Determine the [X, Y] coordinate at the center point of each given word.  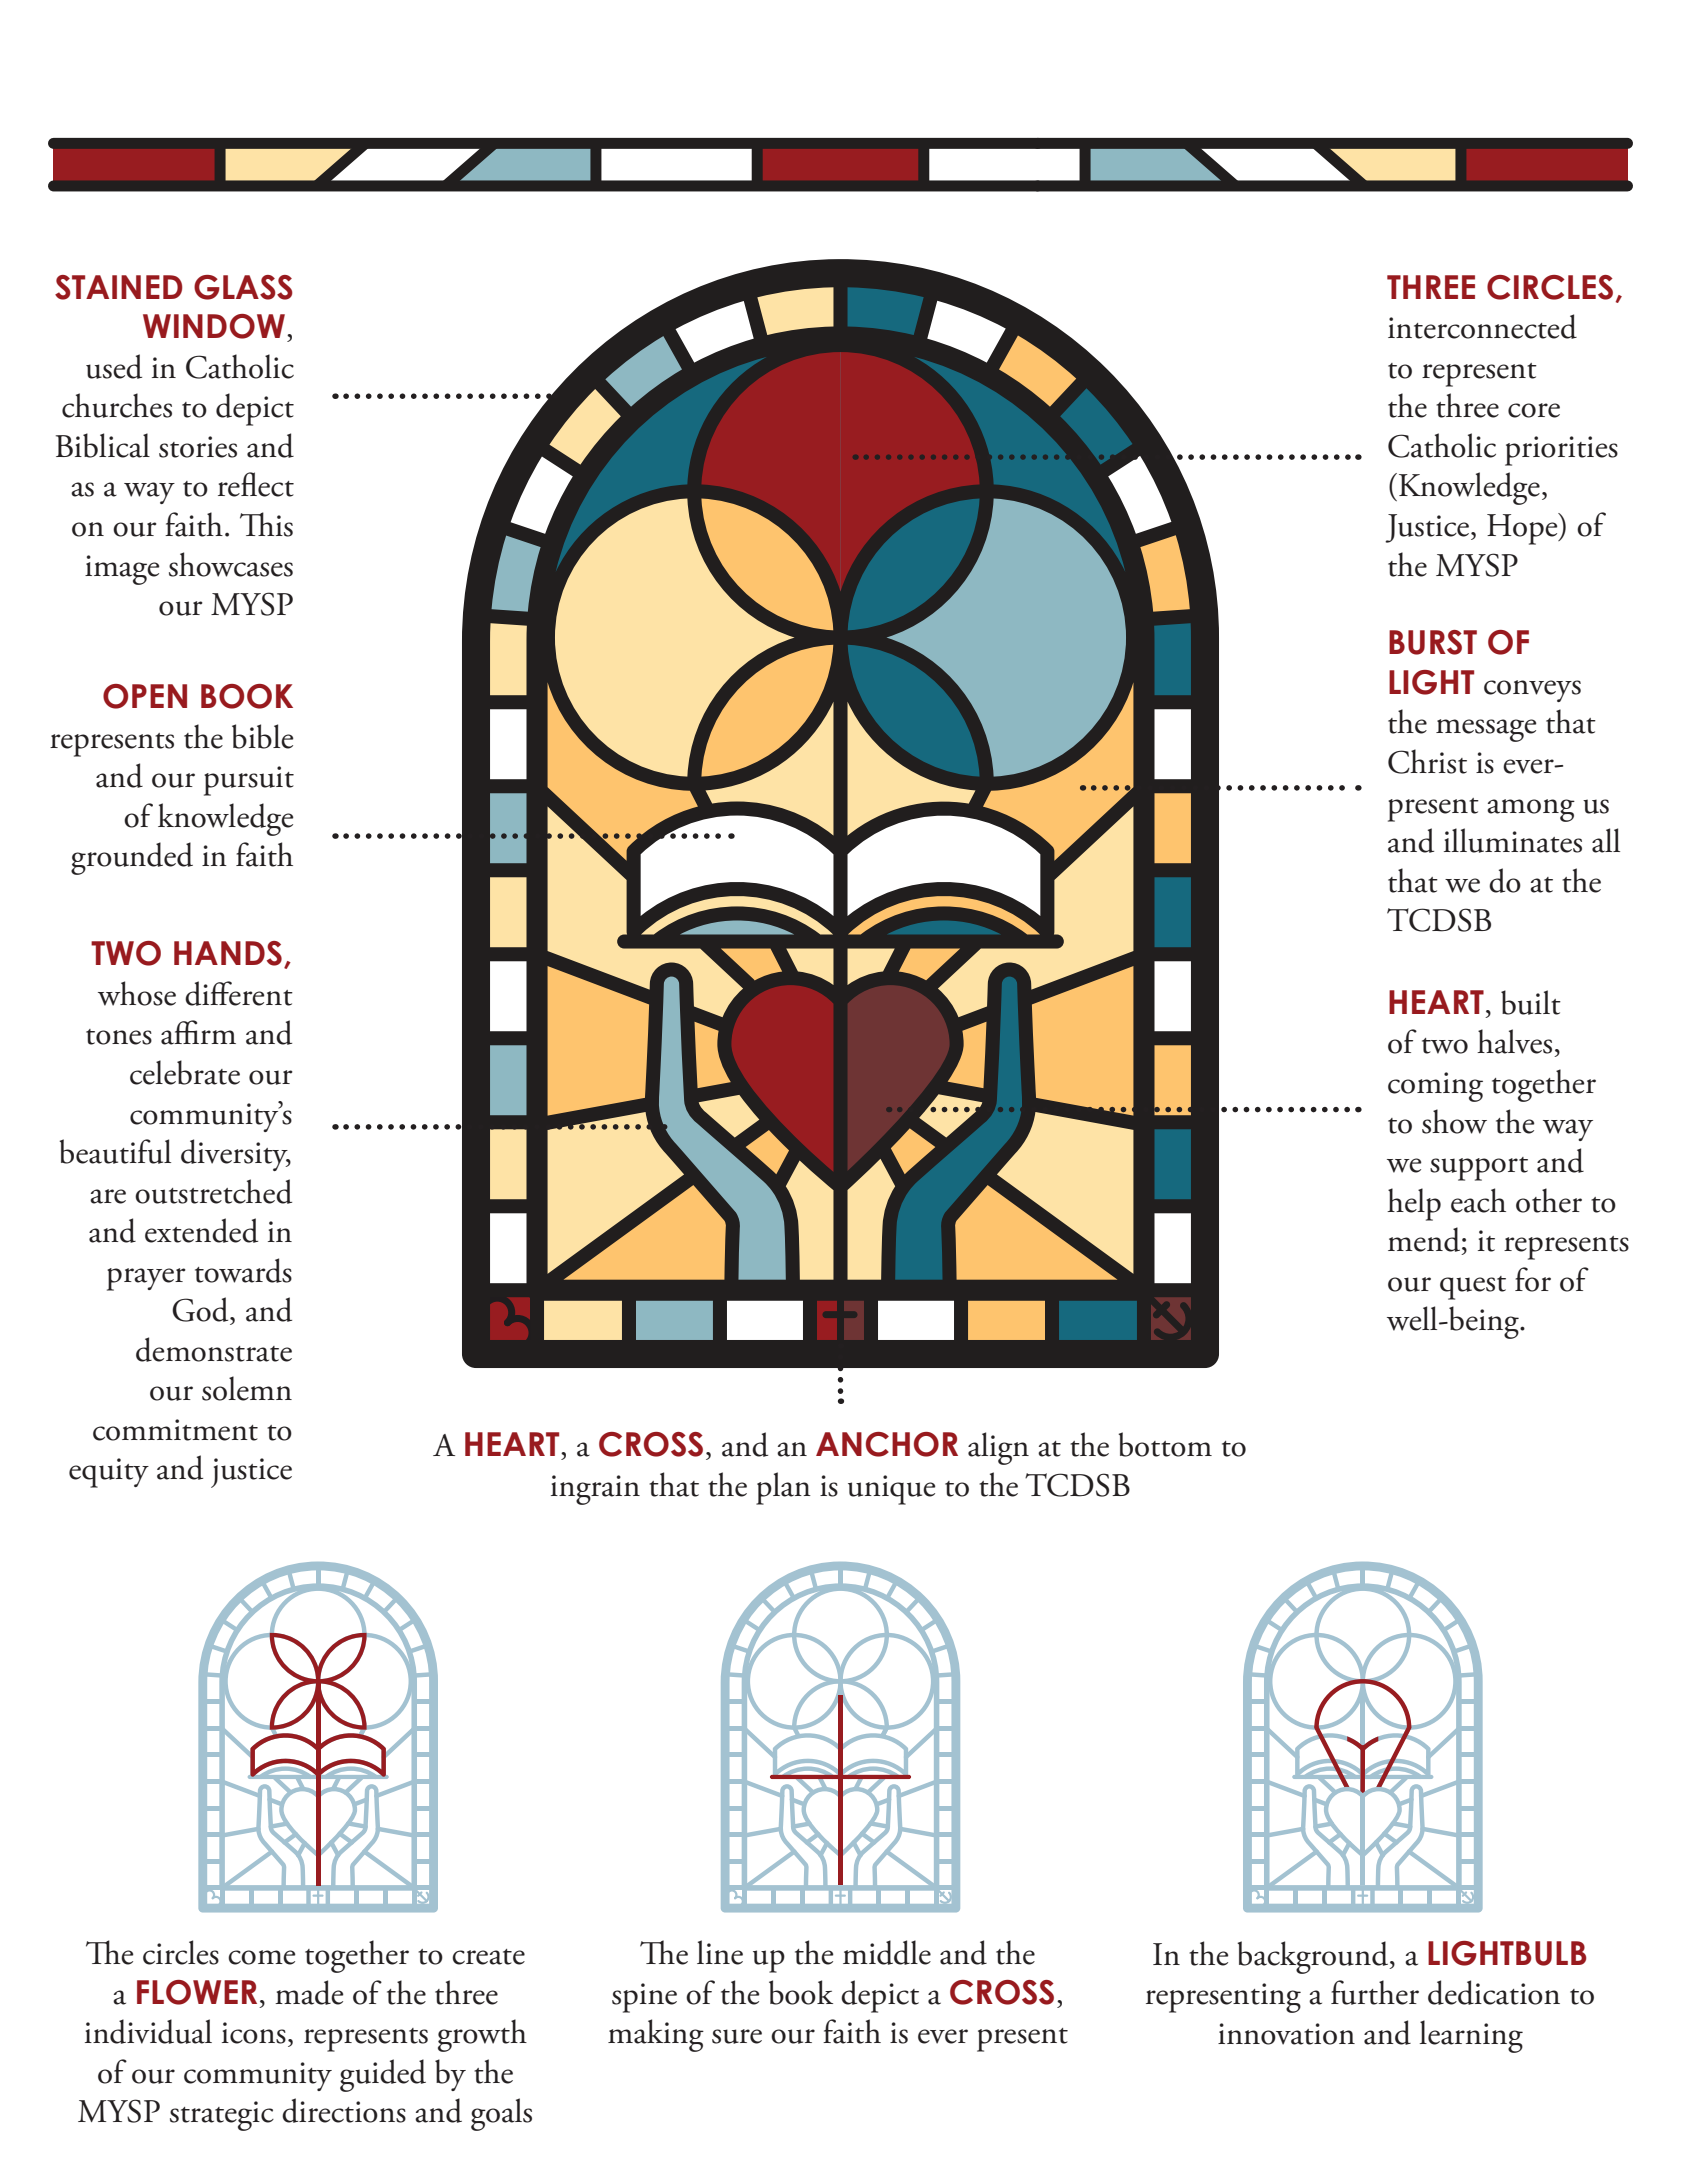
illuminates [1513, 840]
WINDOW [214, 326]
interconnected [1482, 326]
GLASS [243, 287]
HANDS [228, 953]
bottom [1165, 1444]
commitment [175, 1430]
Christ [1427, 761]
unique [892, 1490]
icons [254, 2033]
